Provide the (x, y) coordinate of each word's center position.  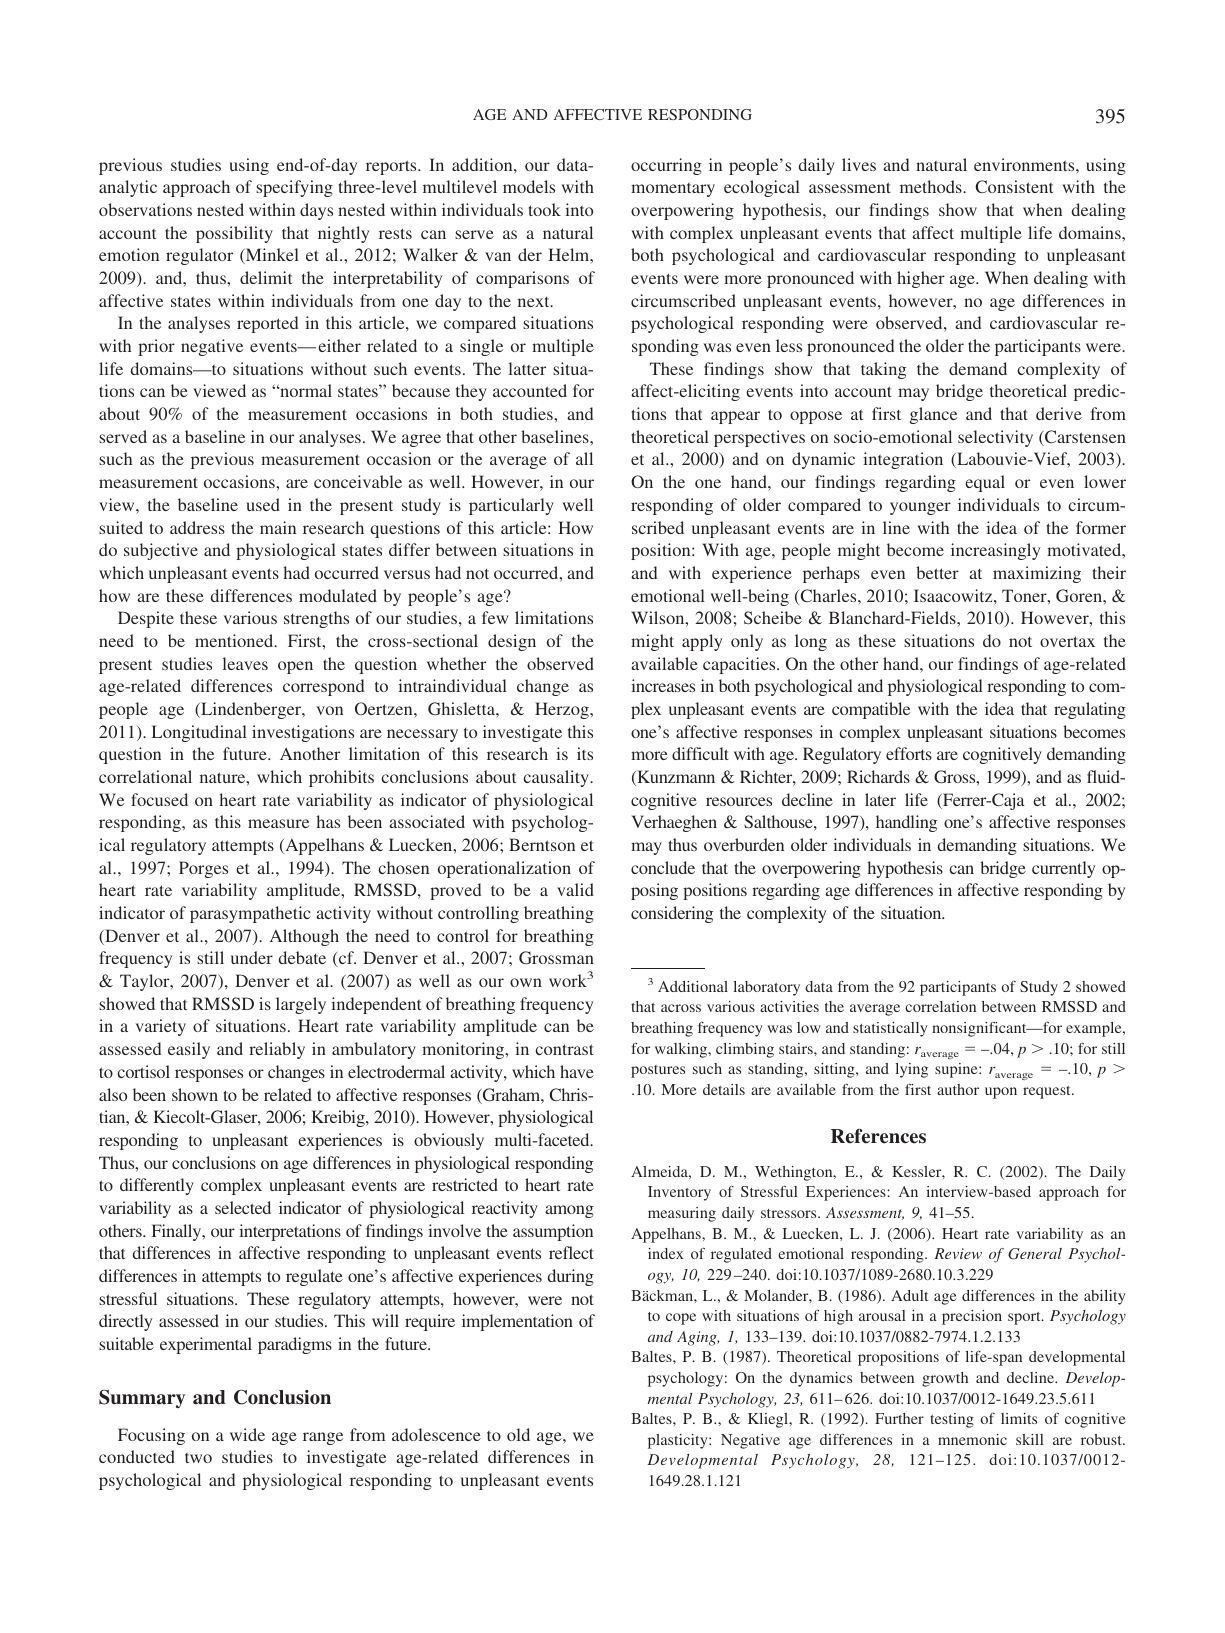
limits (1019, 1418)
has (328, 821)
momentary (673, 190)
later (880, 799)
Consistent (1014, 186)
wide (247, 1434)
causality (557, 778)
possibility (234, 234)
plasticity (679, 1441)
